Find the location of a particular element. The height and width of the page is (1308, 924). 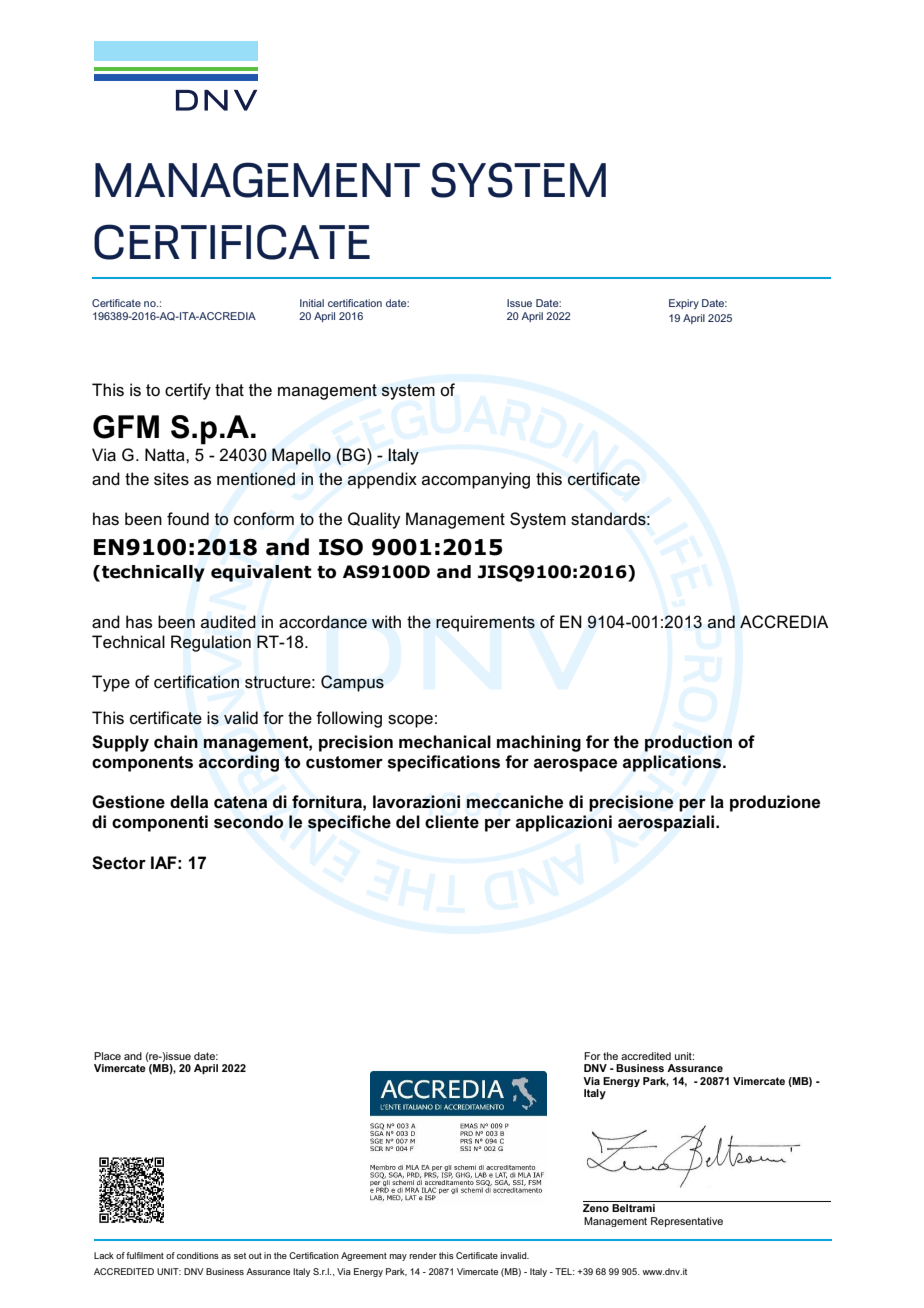

Place is located at coordinates (107, 1056).
